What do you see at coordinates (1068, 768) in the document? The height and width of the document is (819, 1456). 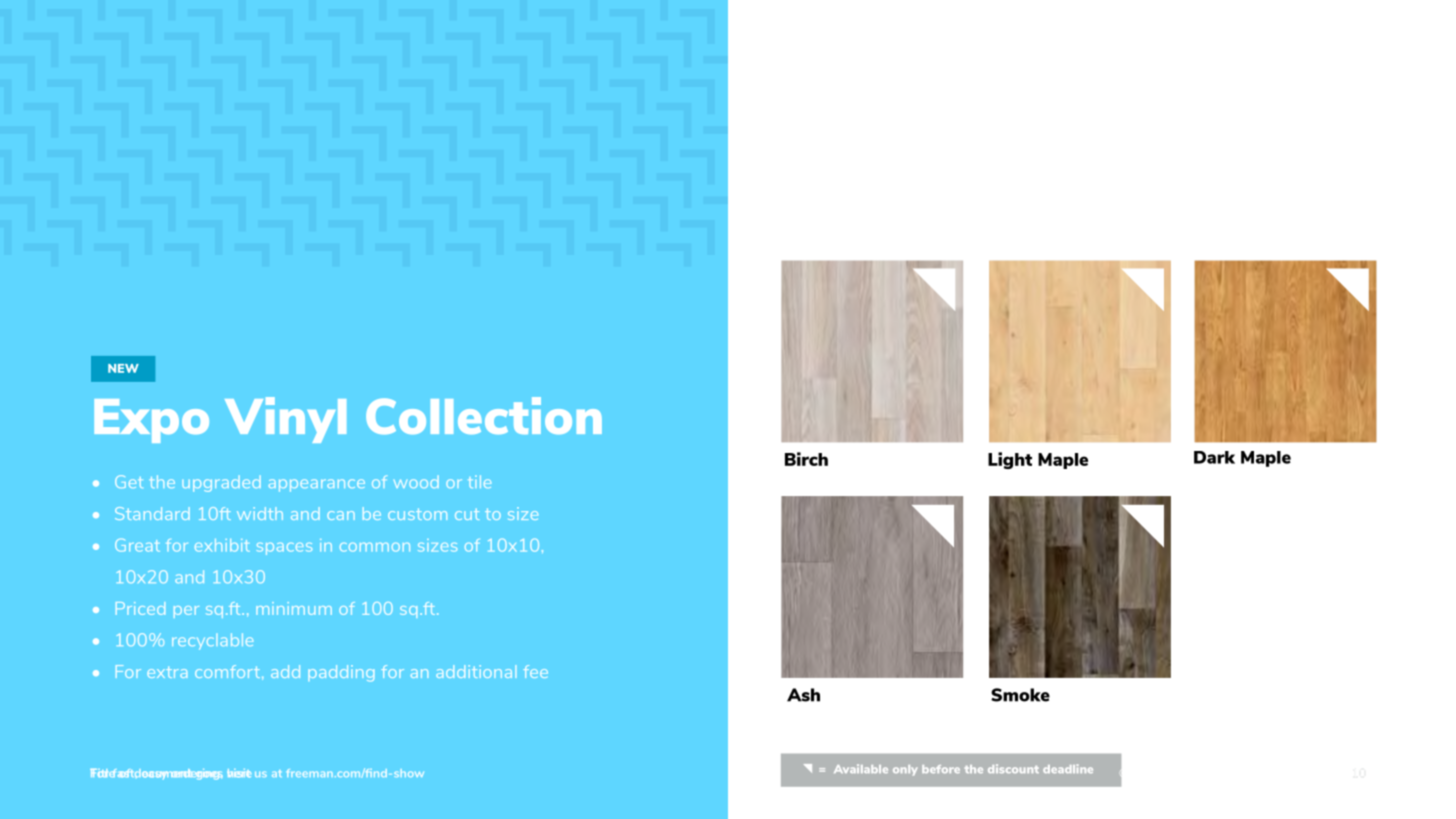 I see `deadline` at bounding box center [1068, 768].
